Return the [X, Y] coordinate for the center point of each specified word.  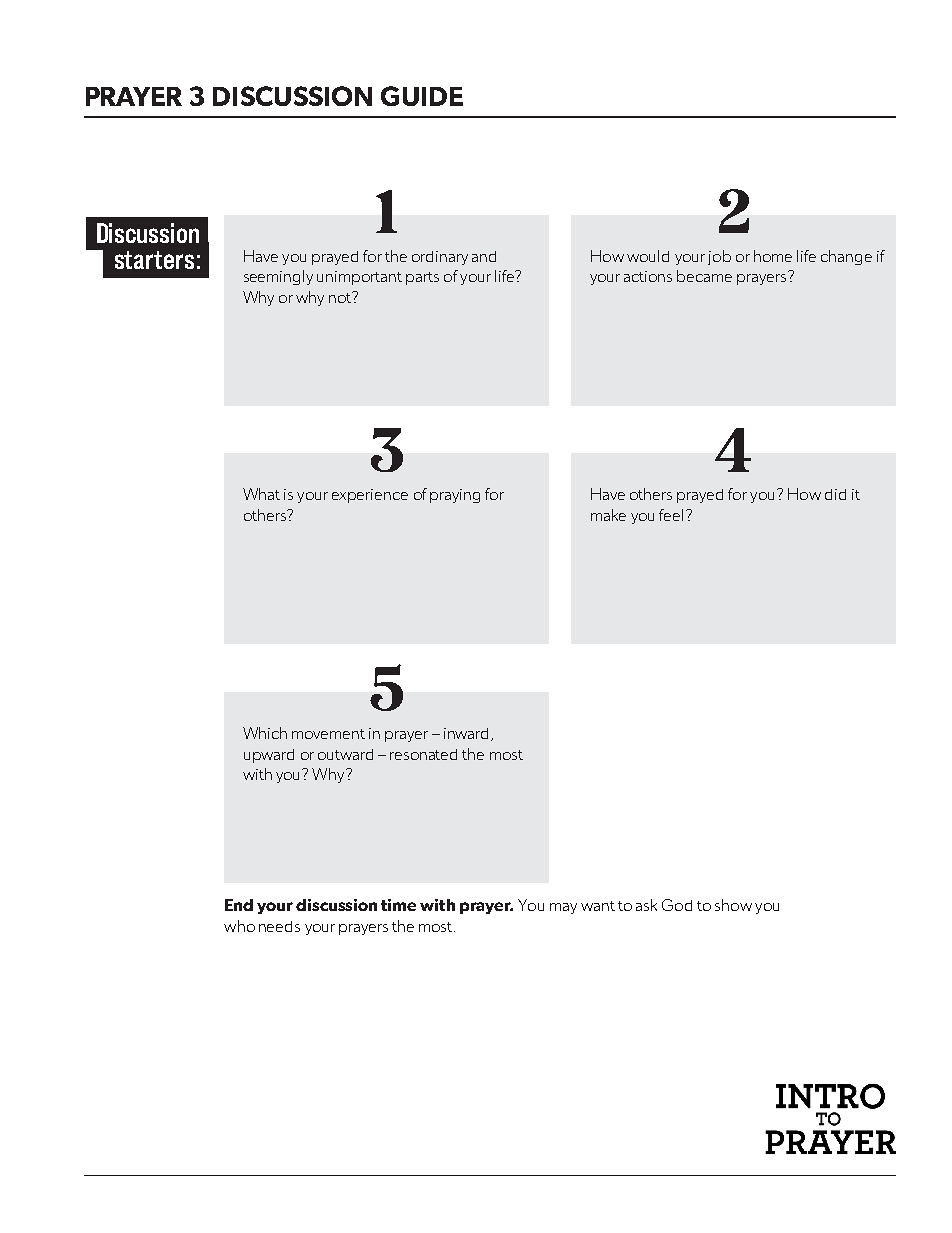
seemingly [278, 277]
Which [265, 733]
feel [671, 515]
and [484, 256]
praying [455, 496]
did [835, 494]
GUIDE [422, 96]
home [773, 256]
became [704, 276]
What [261, 494]
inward [466, 733]
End [239, 905]
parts [422, 278]
